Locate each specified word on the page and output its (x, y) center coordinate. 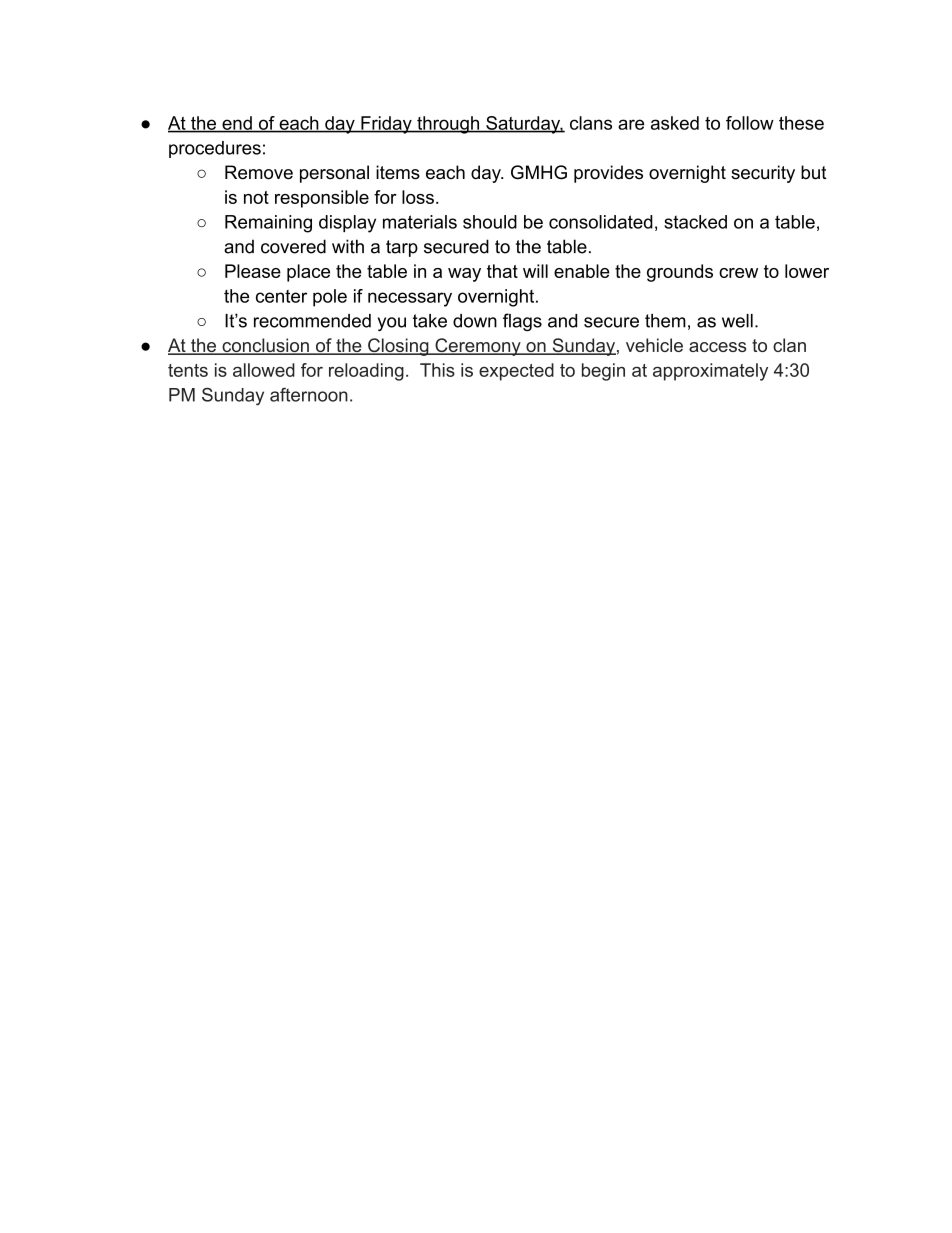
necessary (410, 299)
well (737, 321)
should (490, 222)
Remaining (268, 224)
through (448, 125)
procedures (215, 149)
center (281, 296)
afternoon (309, 395)
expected (516, 372)
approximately (710, 372)
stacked (695, 222)
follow (750, 123)
